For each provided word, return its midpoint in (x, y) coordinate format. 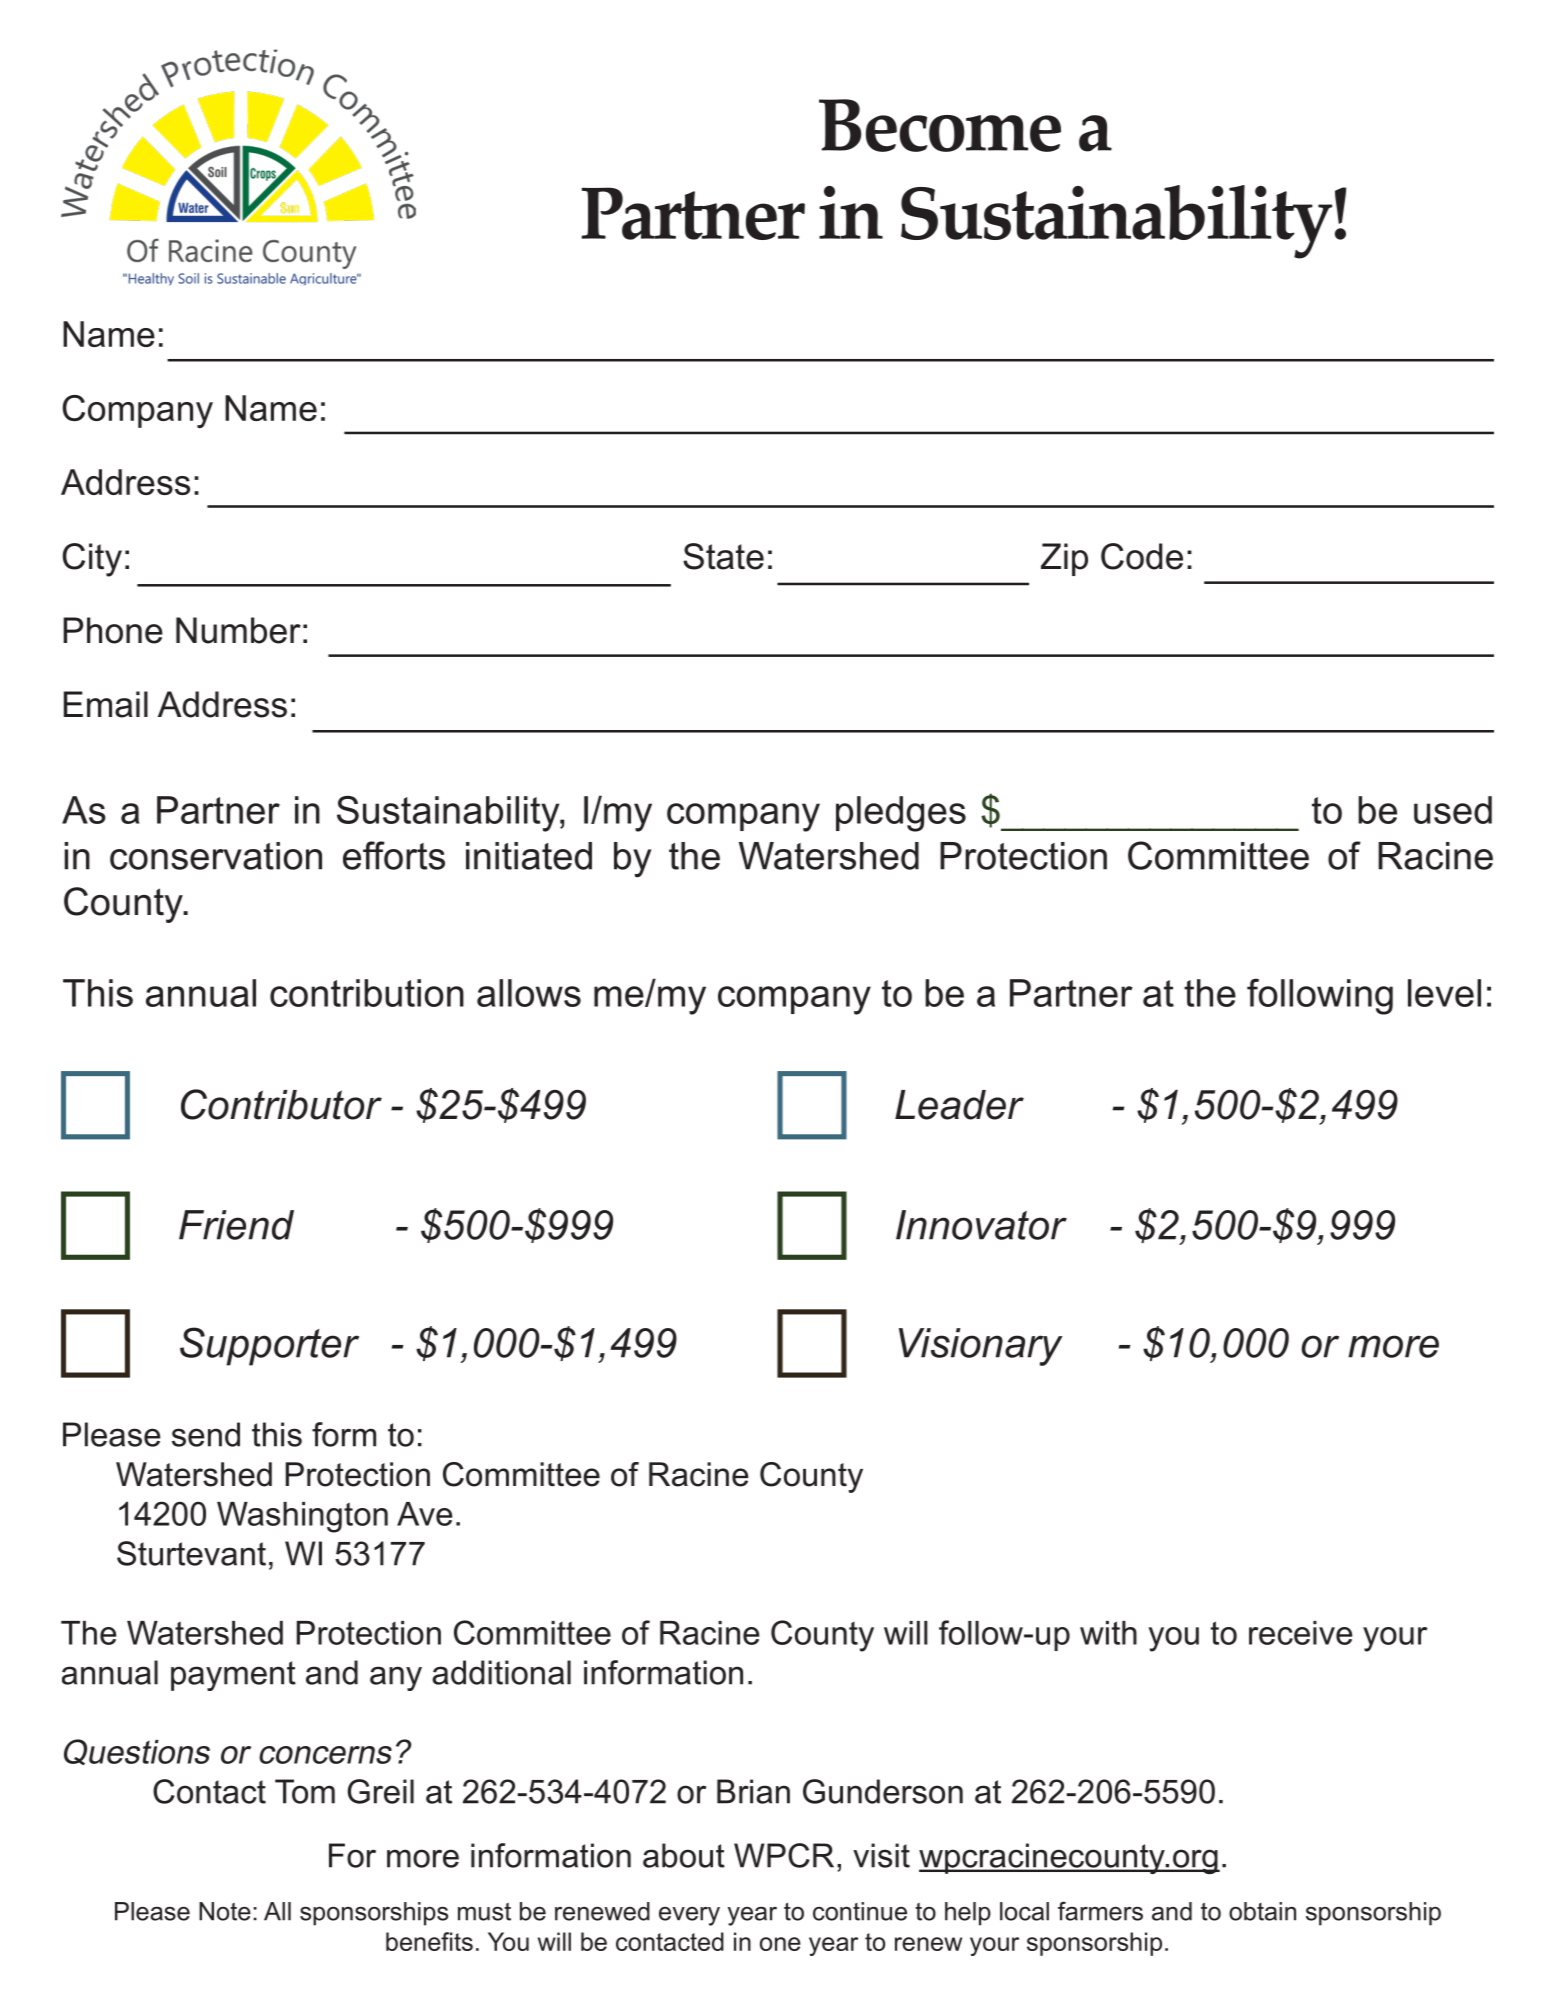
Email (106, 704)
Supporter (269, 1346)
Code (1142, 556)
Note (225, 1911)
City (92, 560)
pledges (901, 814)
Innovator (981, 1225)
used (1453, 810)
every (689, 1916)
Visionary (981, 1347)
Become (940, 125)
